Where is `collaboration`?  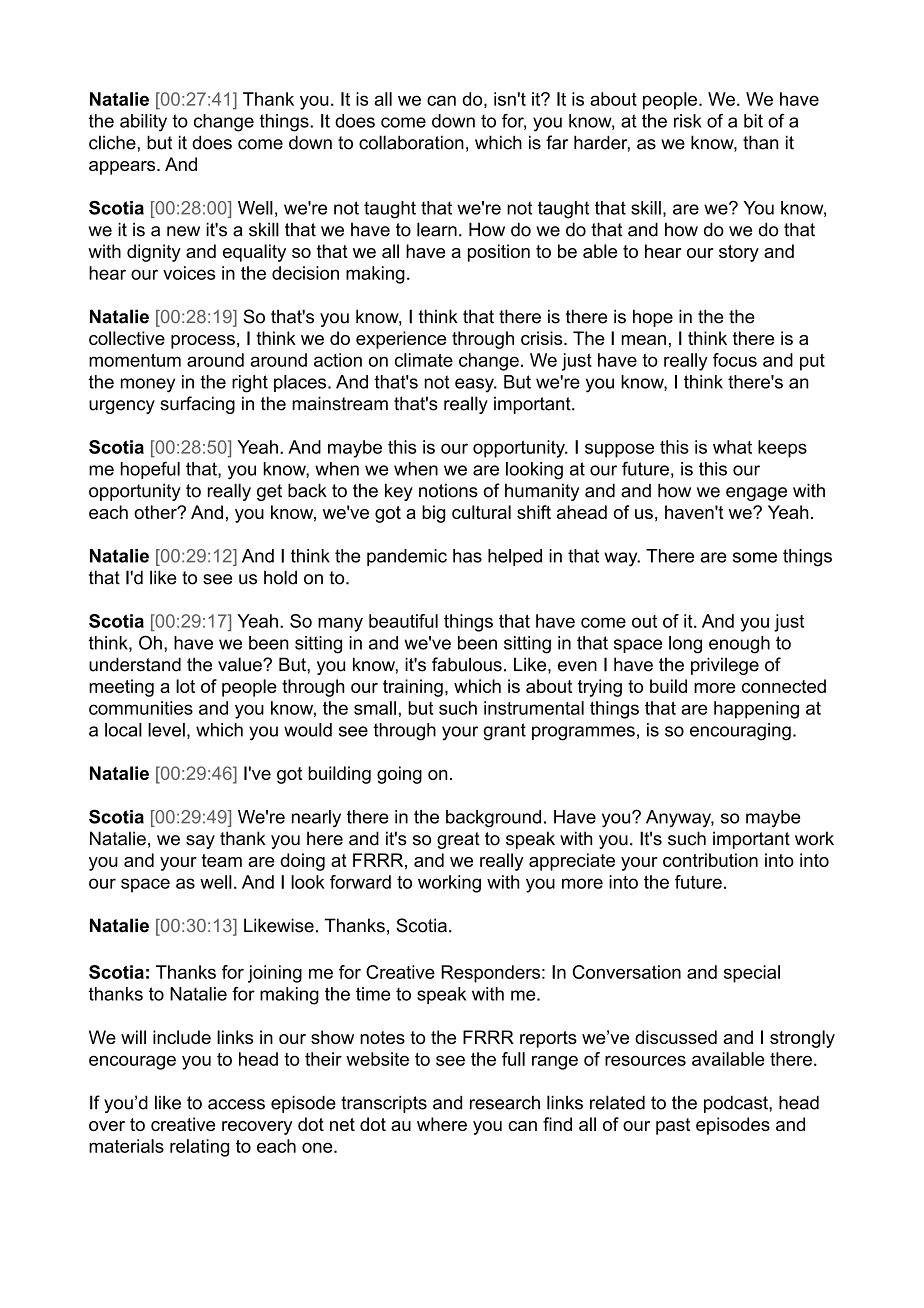 collaboration is located at coordinates (411, 142).
